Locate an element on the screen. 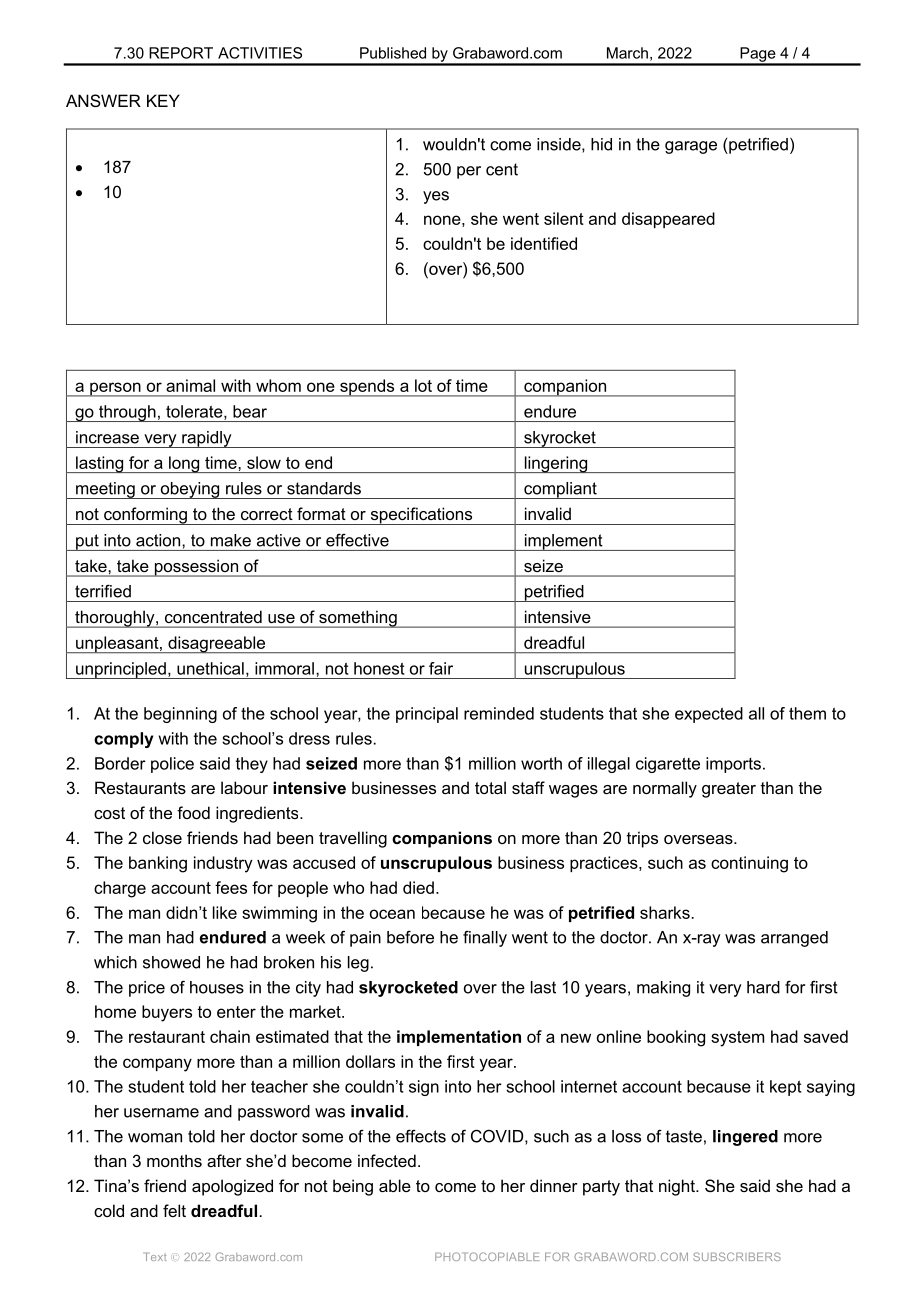 Image resolution: width=924 pixels, height=1308 pixels. felt is located at coordinates (174, 1210).
